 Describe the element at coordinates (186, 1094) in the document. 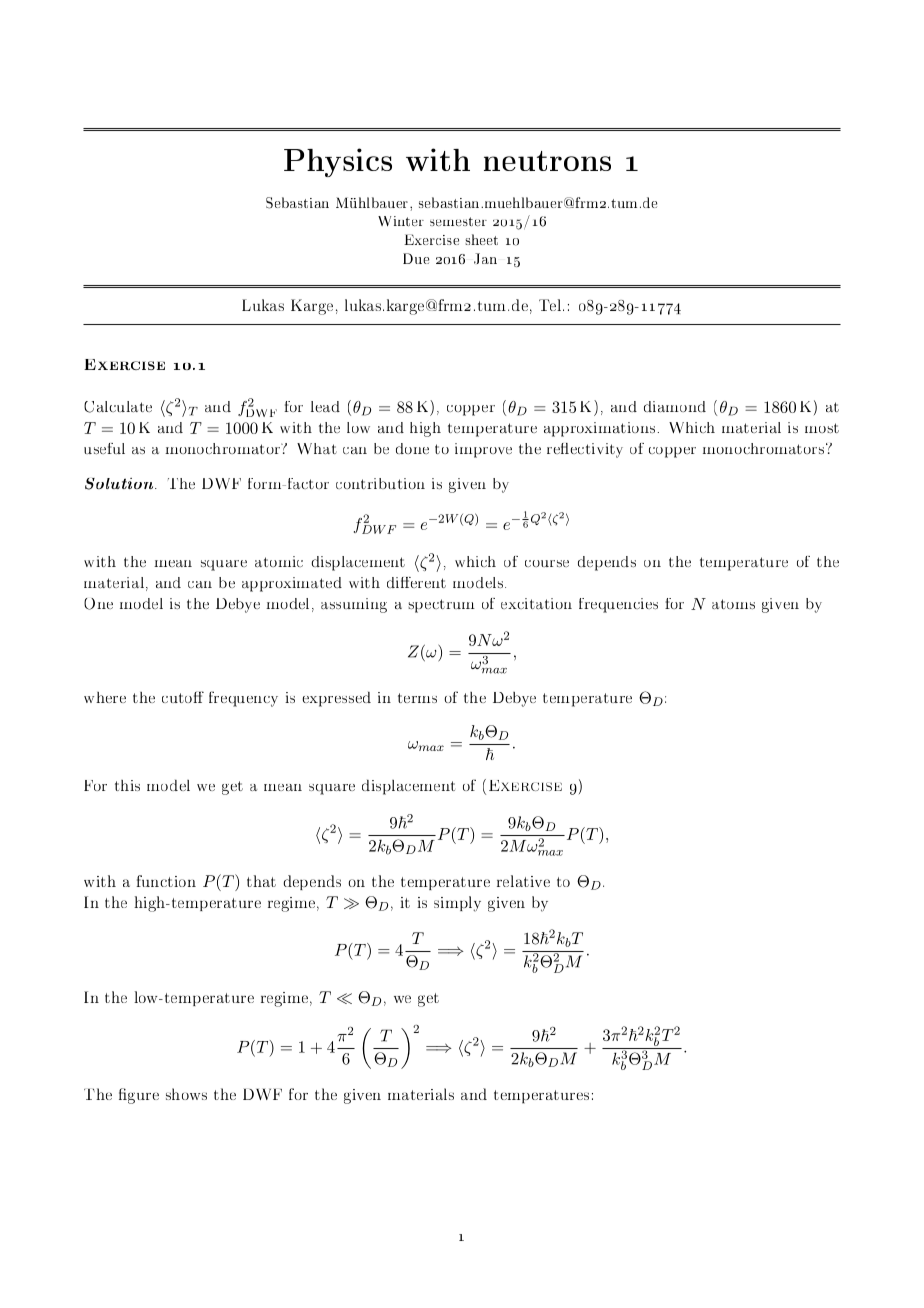

I see `shows` at that location.
